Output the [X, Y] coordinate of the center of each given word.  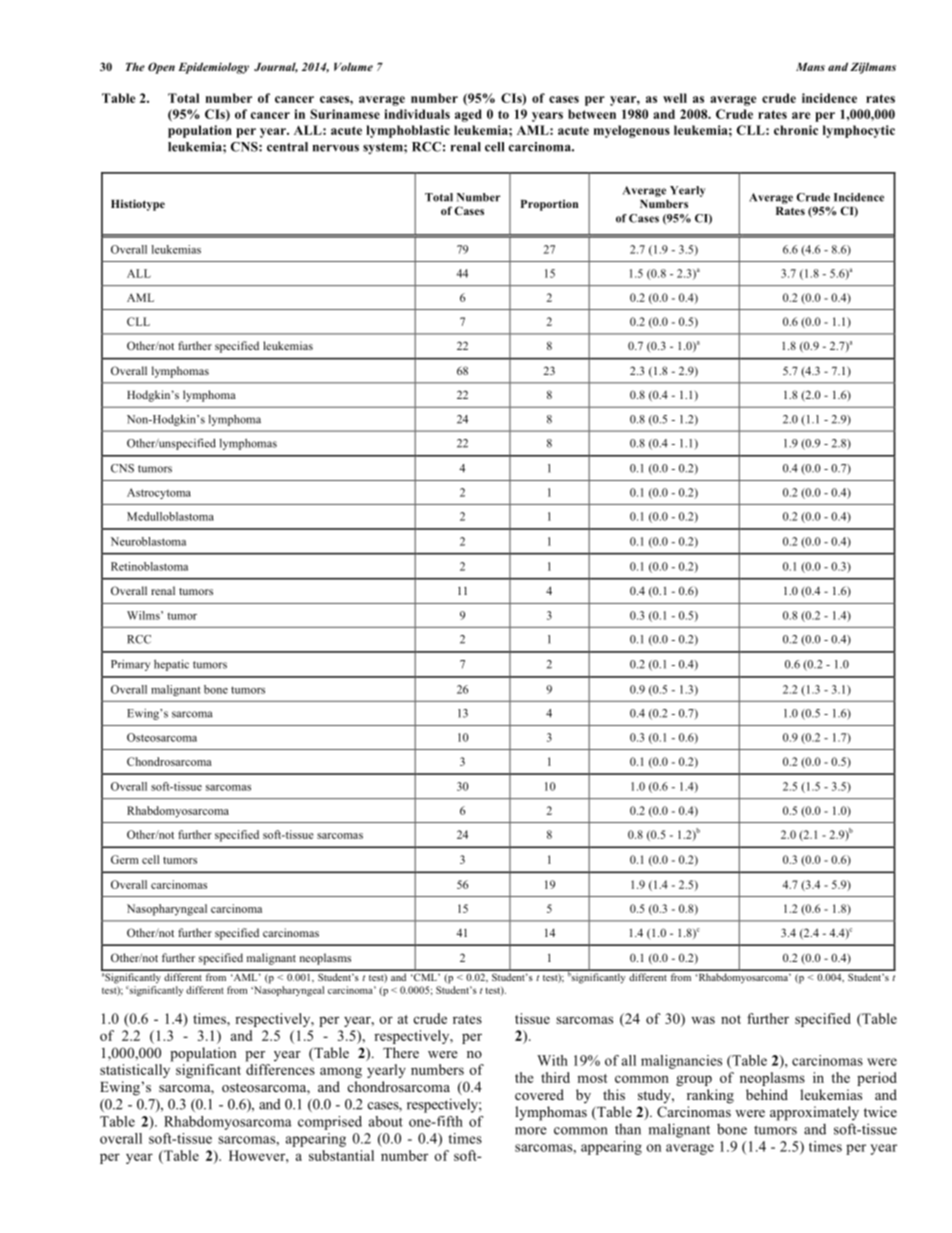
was [703, 1020]
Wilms [144, 615]
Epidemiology [213, 68]
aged [468, 115]
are [801, 115]
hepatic [171, 665]
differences [280, 1069]
